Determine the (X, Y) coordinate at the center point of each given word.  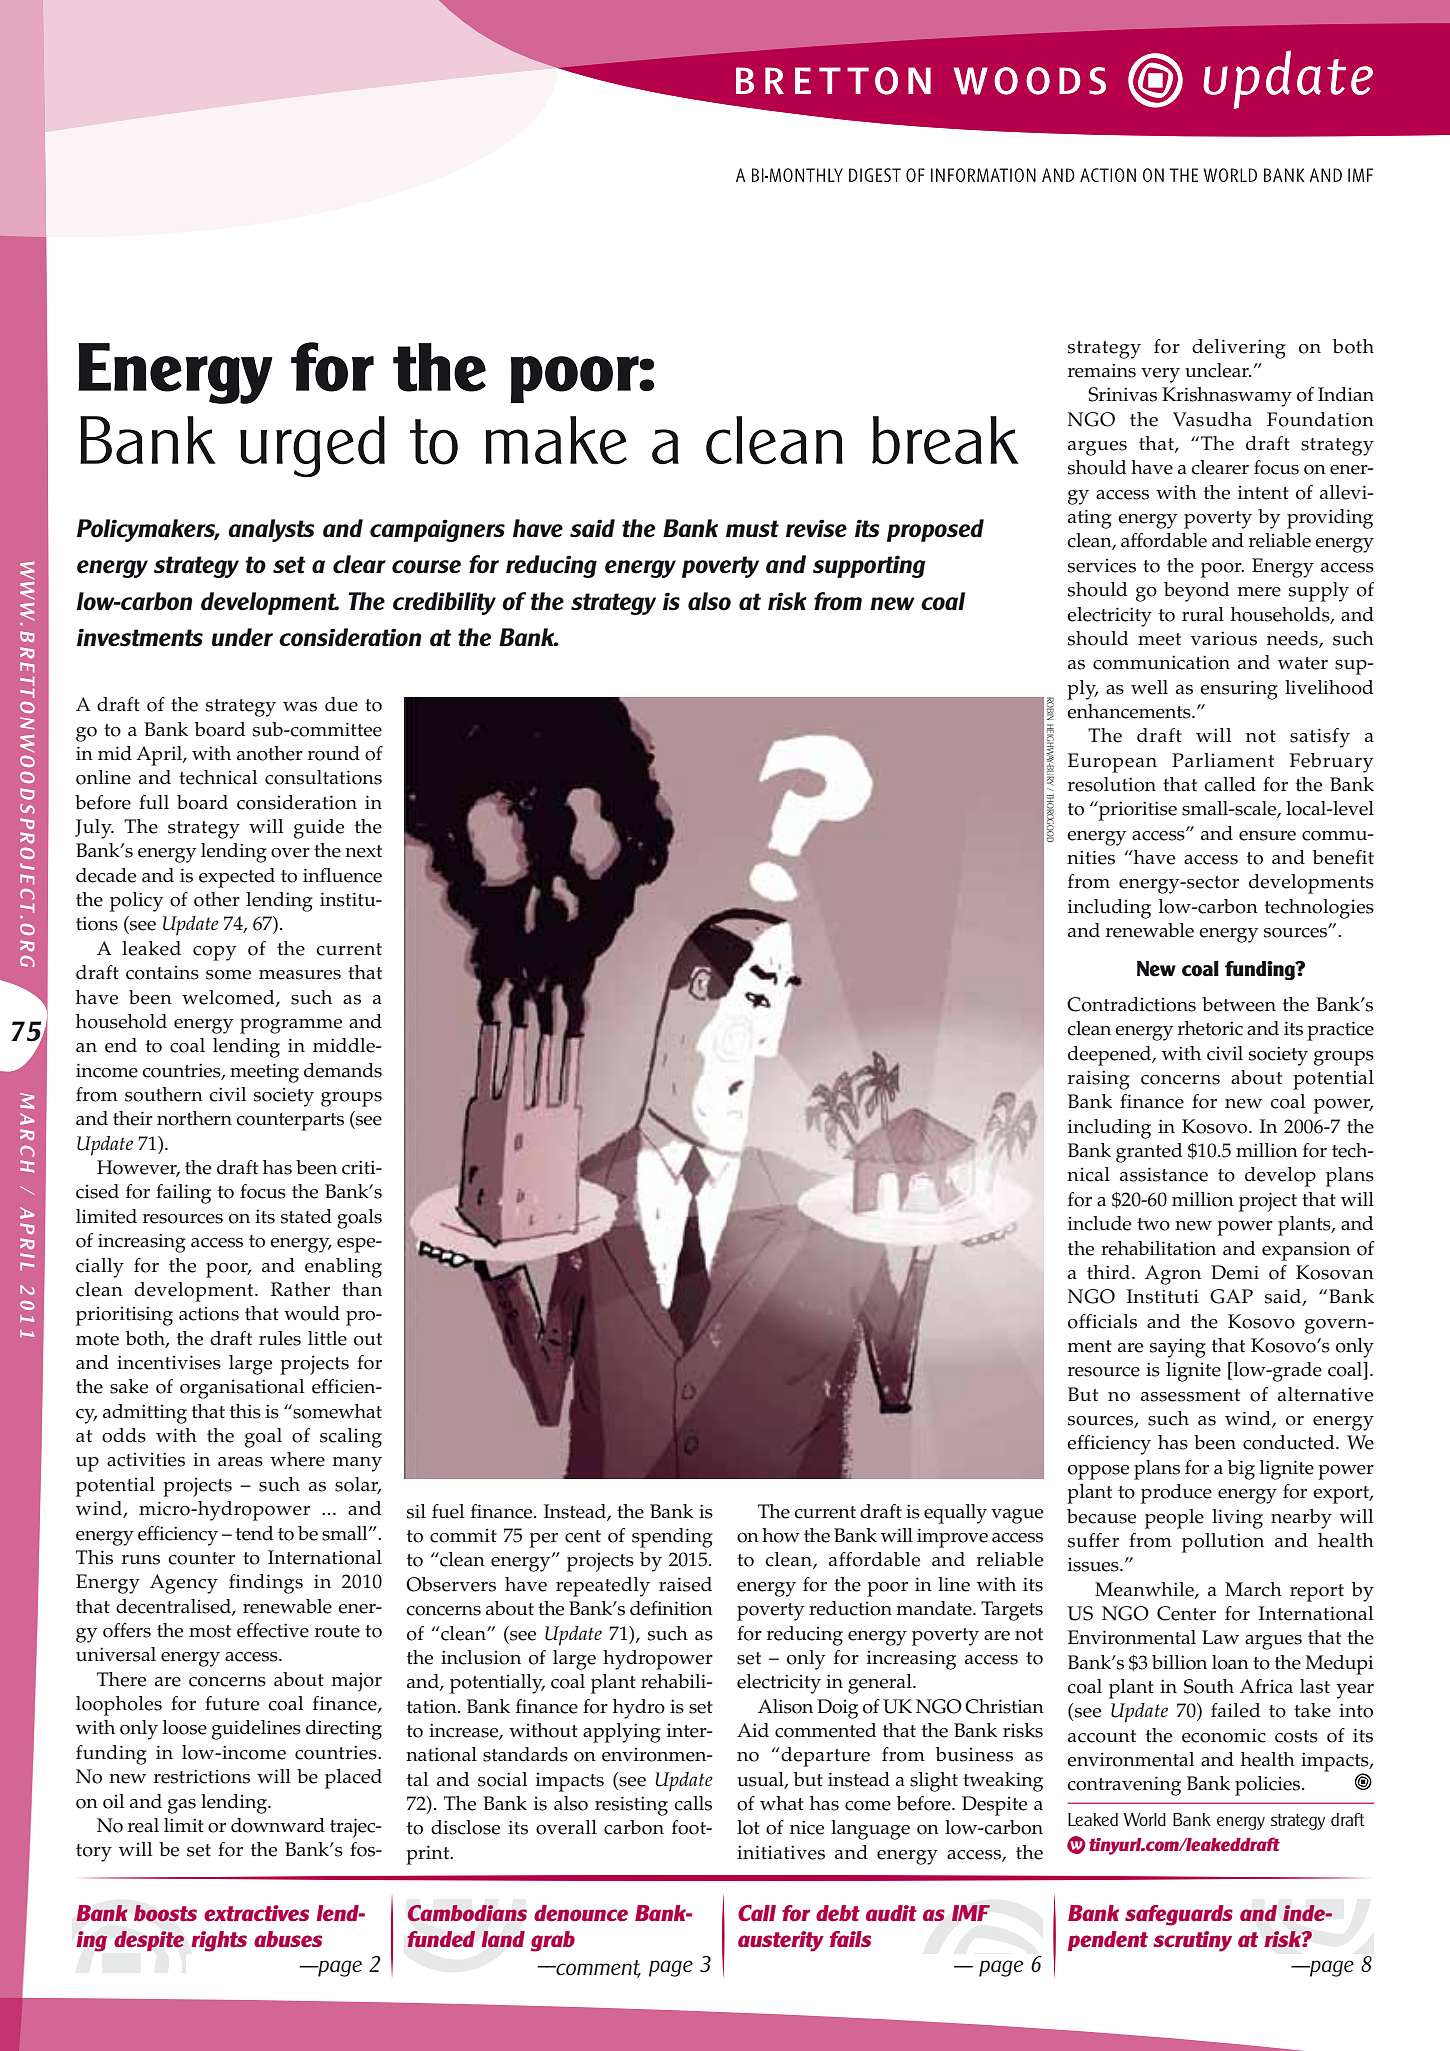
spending (672, 1538)
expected (237, 878)
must (752, 529)
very (1160, 375)
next (363, 851)
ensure (1267, 836)
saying (1178, 1348)
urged (312, 447)
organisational (242, 1389)
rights (219, 1941)
